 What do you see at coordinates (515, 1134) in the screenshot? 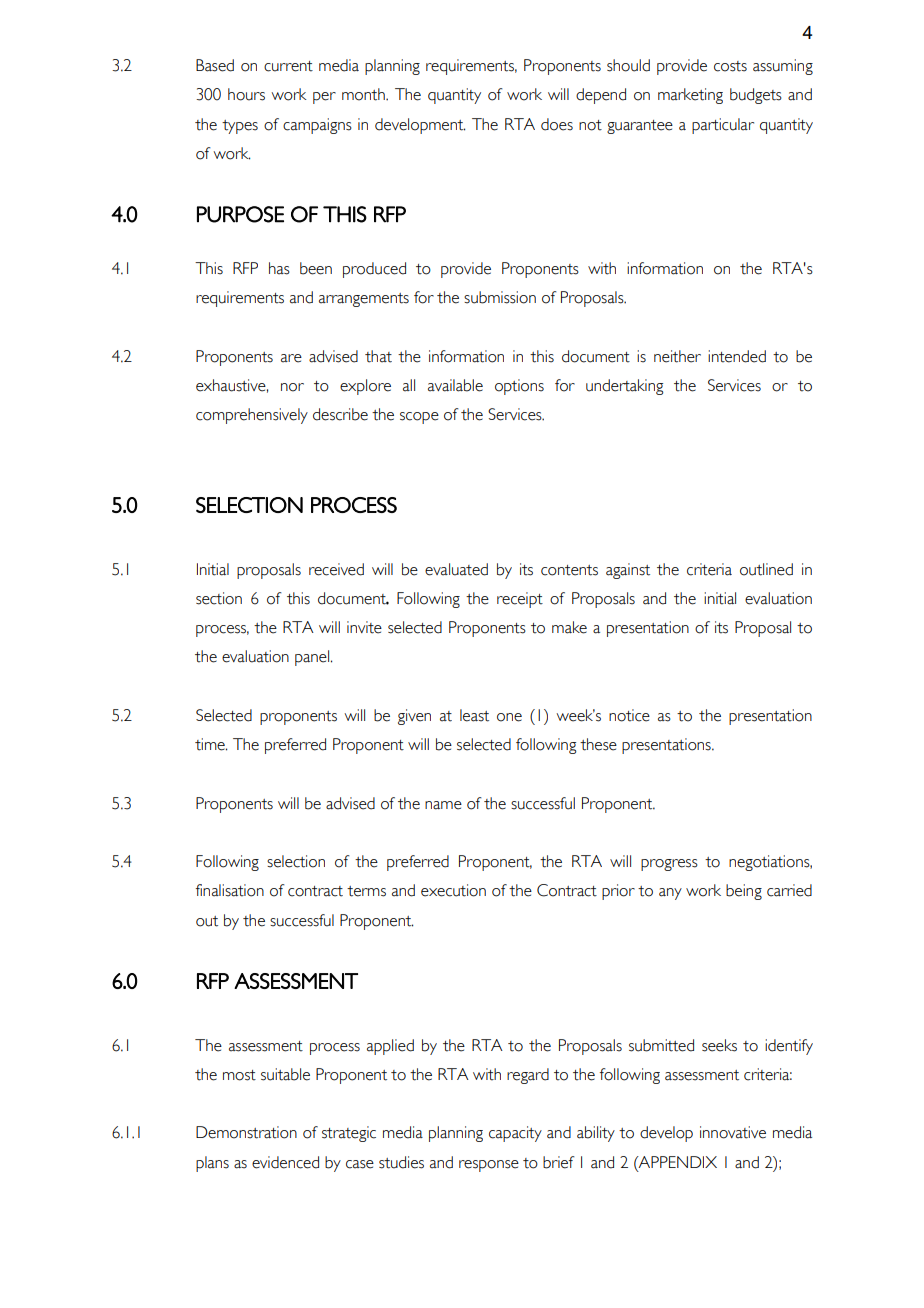
I see `capacity` at bounding box center [515, 1134].
